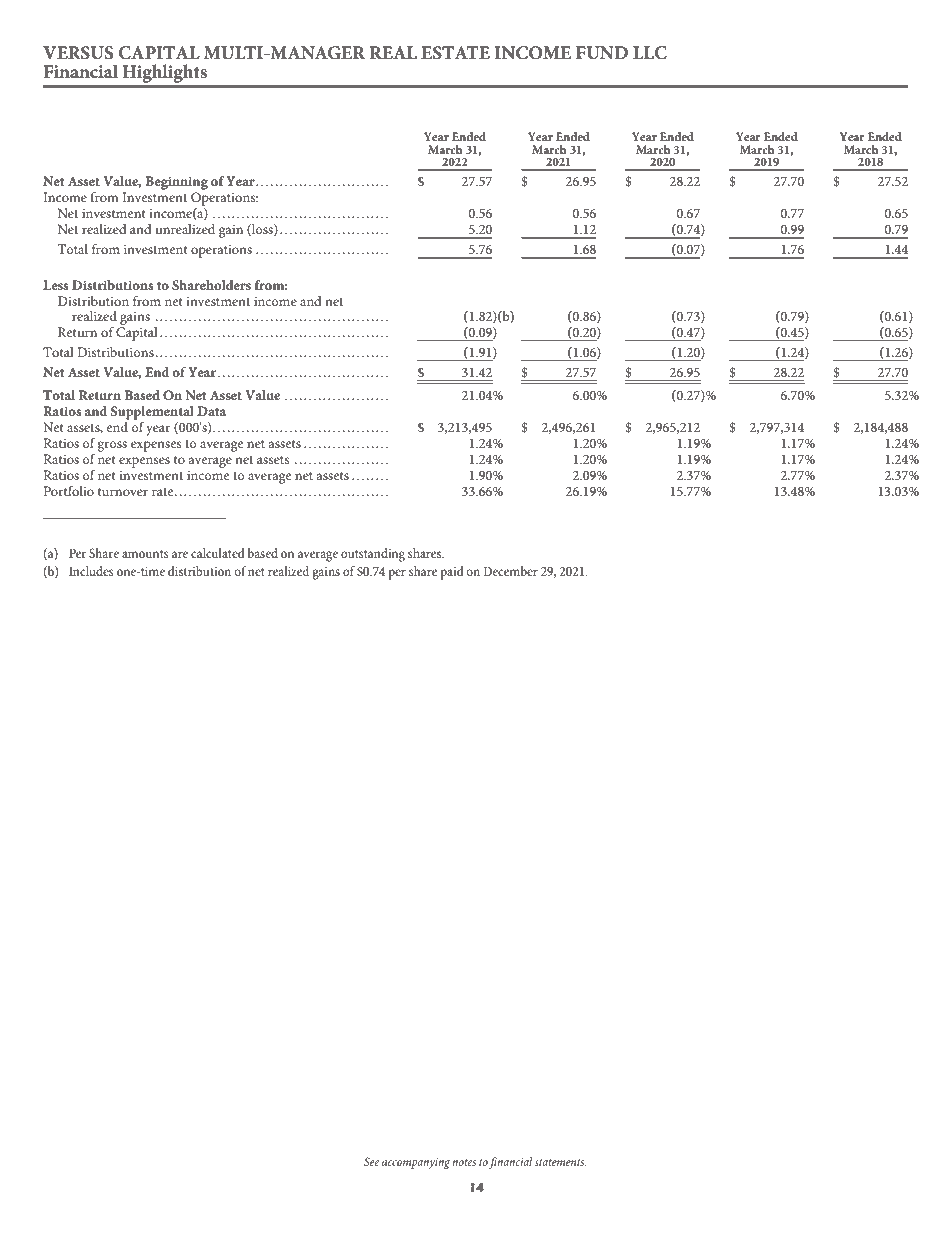 Image resolution: width=952 pixels, height=1241 pixels. What do you see at coordinates (602, 53) in the screenshot?
I see `FUND` at bounding box center [602, 53].
